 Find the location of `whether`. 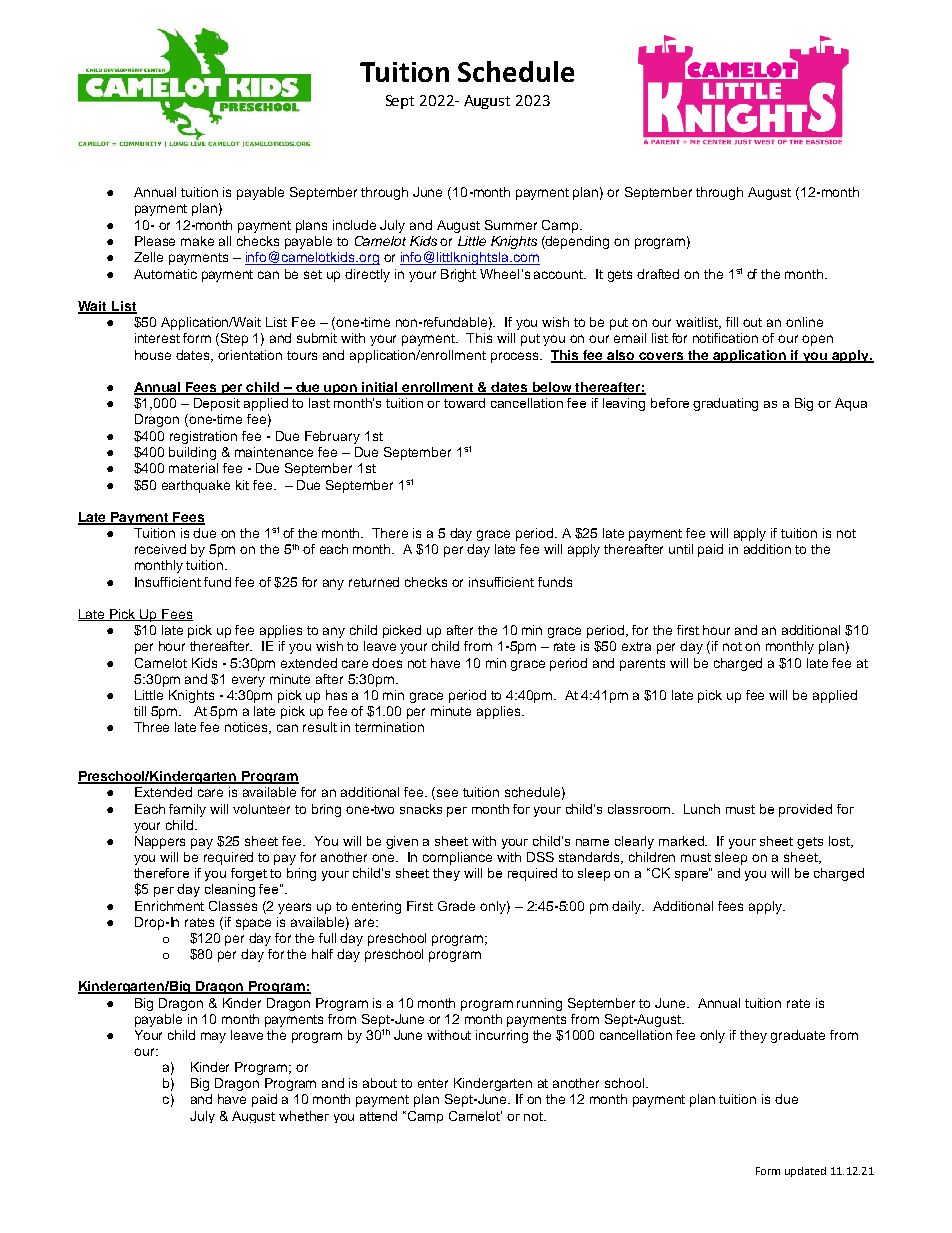

whether is located at coordinates (304, 1116).
